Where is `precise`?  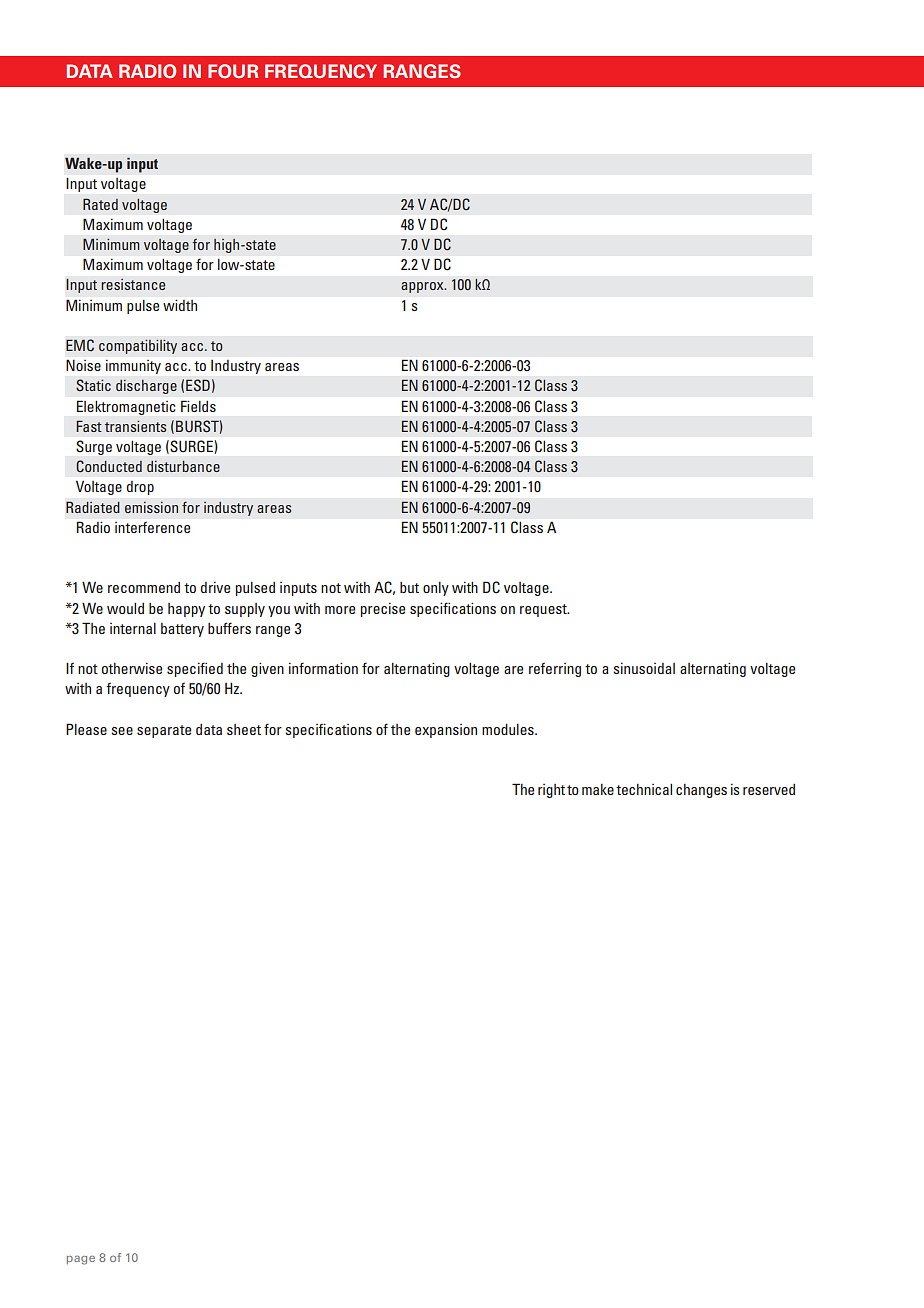 precise is located at coordinates (383, 609).
